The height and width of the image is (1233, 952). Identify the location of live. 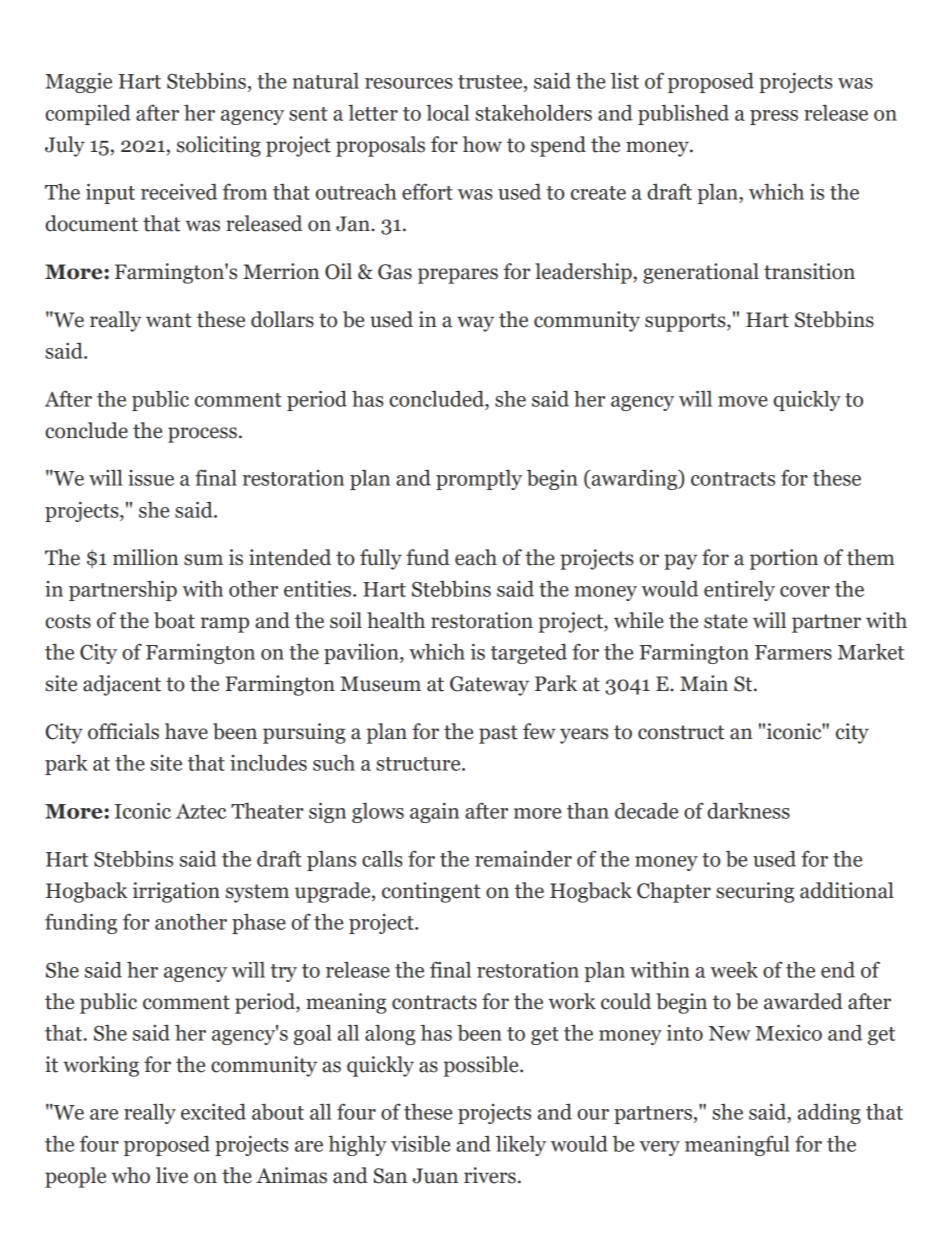
(172, 1175).
